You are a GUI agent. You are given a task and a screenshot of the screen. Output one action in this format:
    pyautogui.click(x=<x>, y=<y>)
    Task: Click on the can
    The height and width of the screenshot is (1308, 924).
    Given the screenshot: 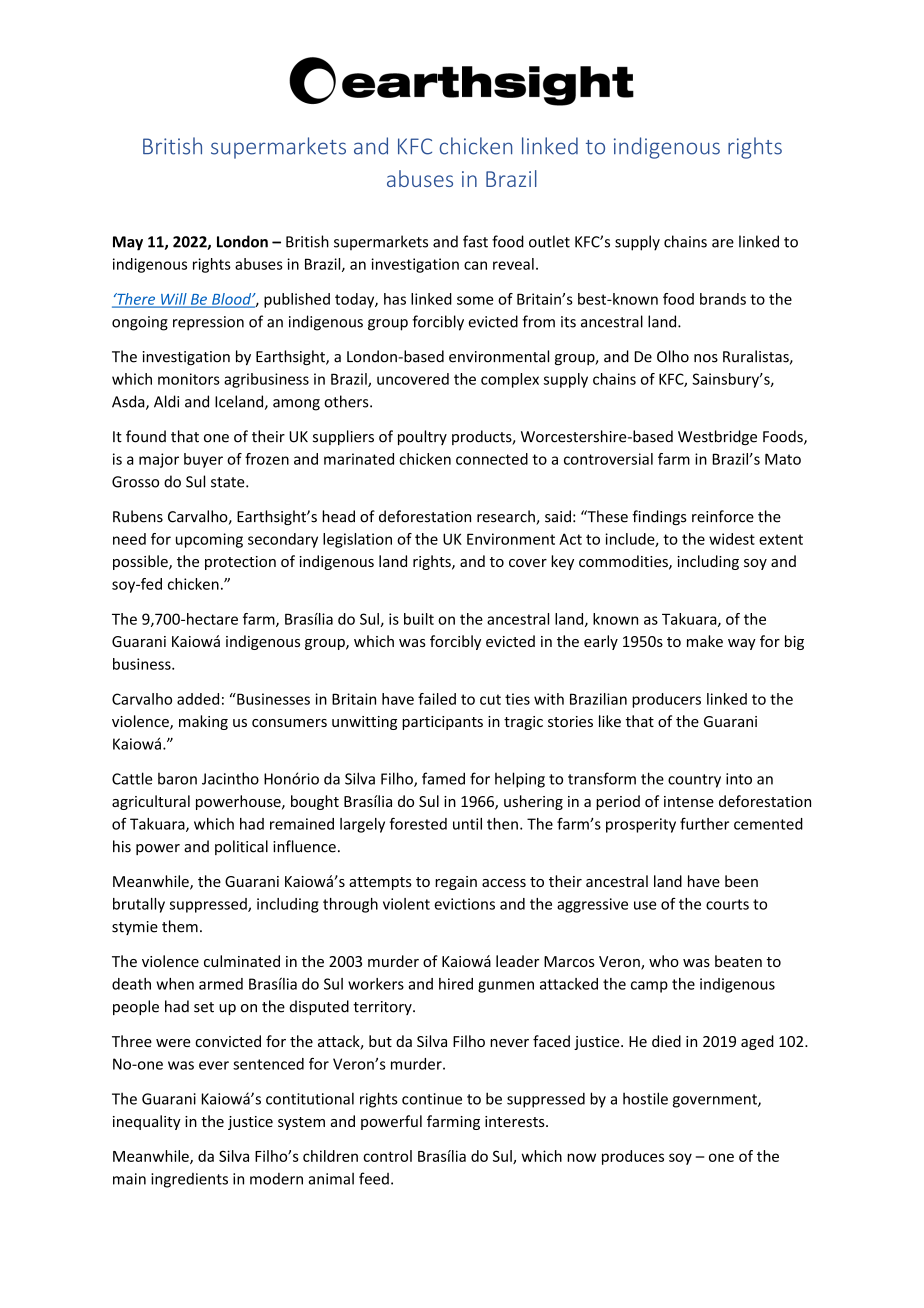 What is the action you would take?
    pyautogui.click(x=475, y=265)
